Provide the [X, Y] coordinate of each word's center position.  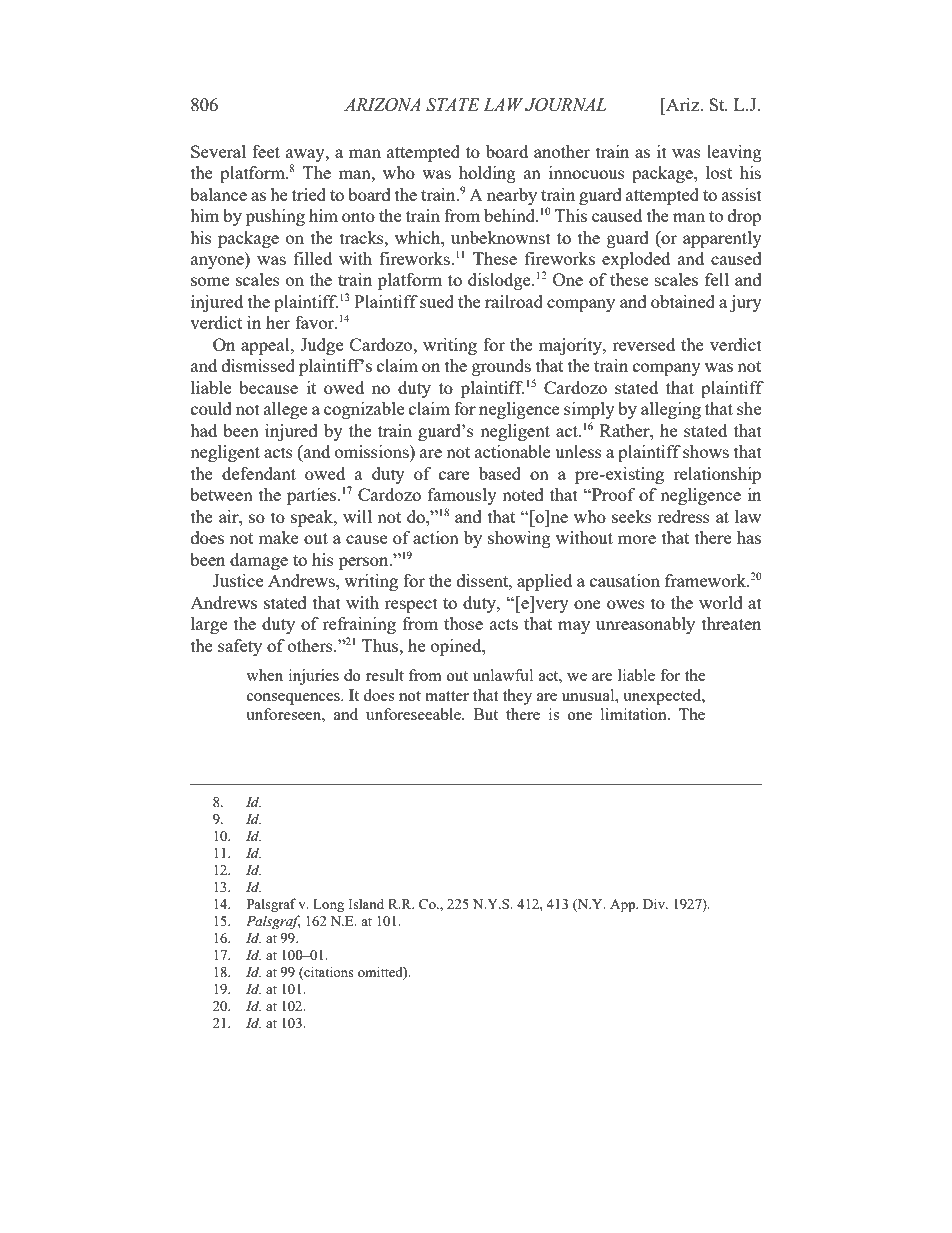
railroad [514, 301]
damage [259, 561]
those [463, 623]
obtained [683, 301]
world [721, 602]
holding [487, 174]
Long [328, 906]
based [500, 473]
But [486, 714]
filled [313, 258]
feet [266, 151]
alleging [671, 410]
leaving [734, 153]
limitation [635, 714]
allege [285, 410]
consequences [294, 699]
